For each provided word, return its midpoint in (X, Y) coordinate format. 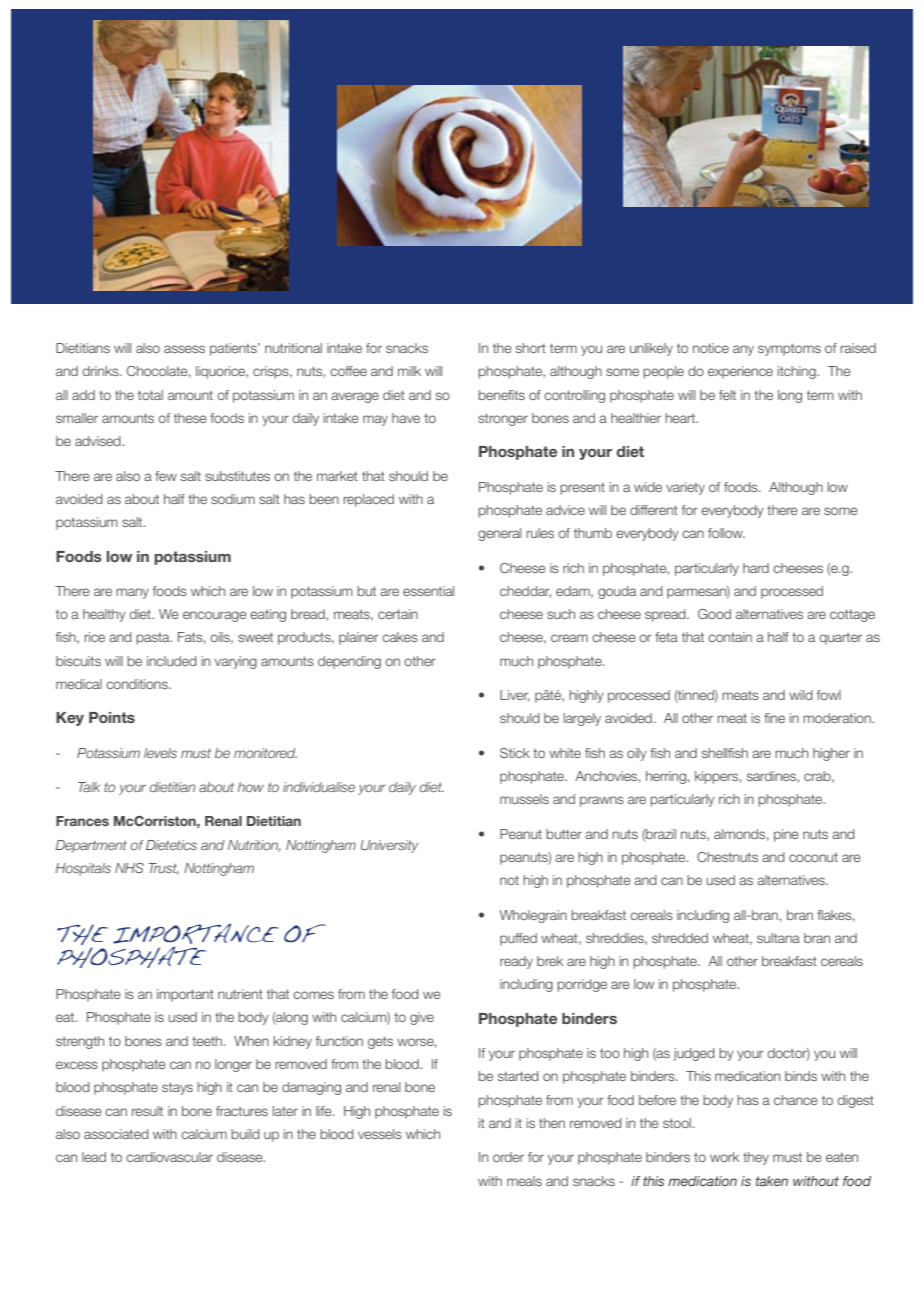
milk (409, 371)
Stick (515, 753)
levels (160, 753)
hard (756, 568)
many (132, 593)
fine (774, 718)
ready (516, 962)
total (150, 395)
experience (740, 372)
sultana (778, 938)
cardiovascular (169, 1157)
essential (428, 591)
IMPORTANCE (196, 933)
